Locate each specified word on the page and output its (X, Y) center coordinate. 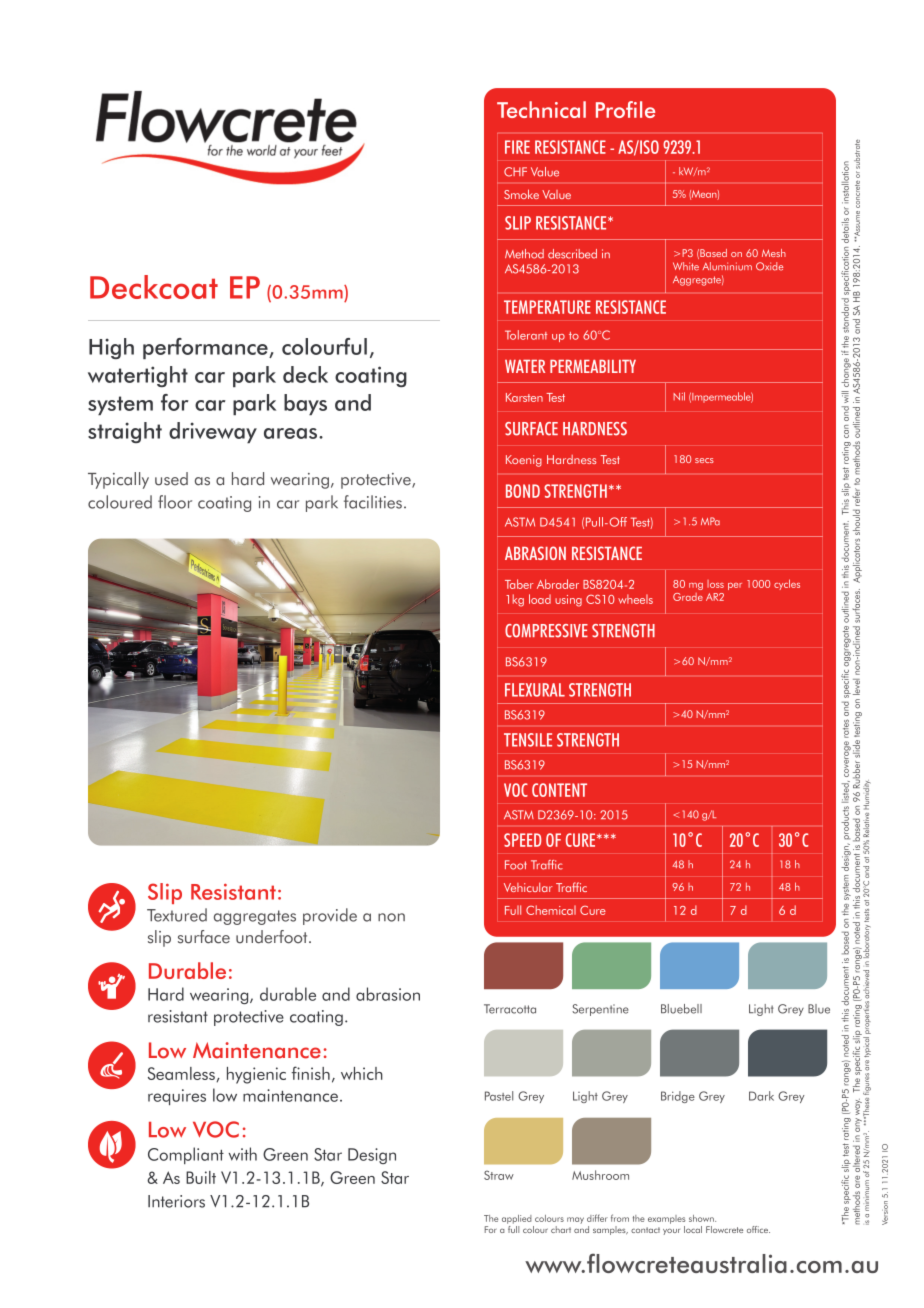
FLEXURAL (535, 690)
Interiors (176, 1201)
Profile (625, 109)
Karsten (524, 397)
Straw (499, 1175)
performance (206, 348)
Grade (688, 597)
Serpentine (600, 1010)
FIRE (517, 147)
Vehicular (528, 887)
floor (175, 502)
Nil (679, 396)
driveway (213, 432)
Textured (177, 915)
